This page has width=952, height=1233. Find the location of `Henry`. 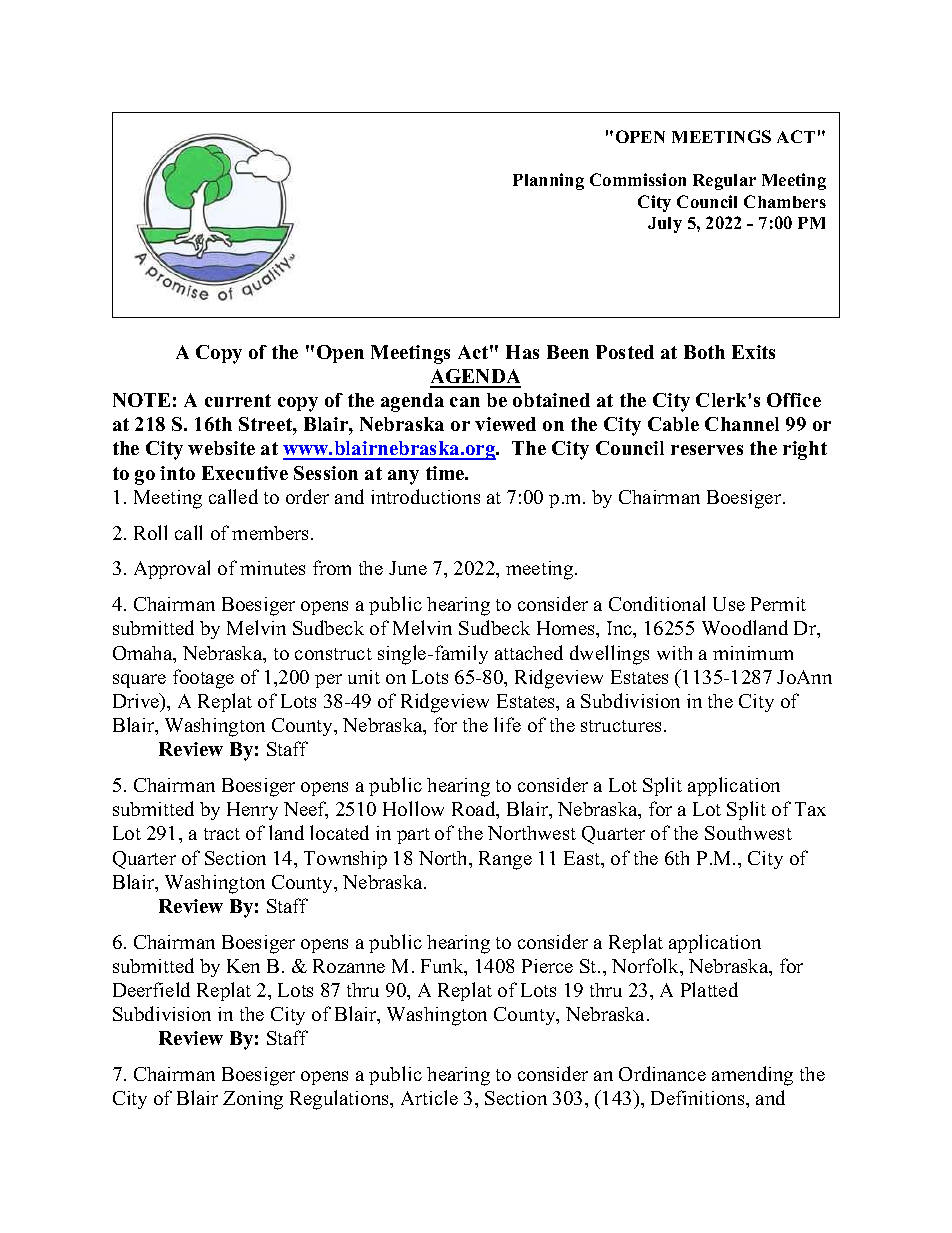

Henry is located at coordinates (252, 811).
